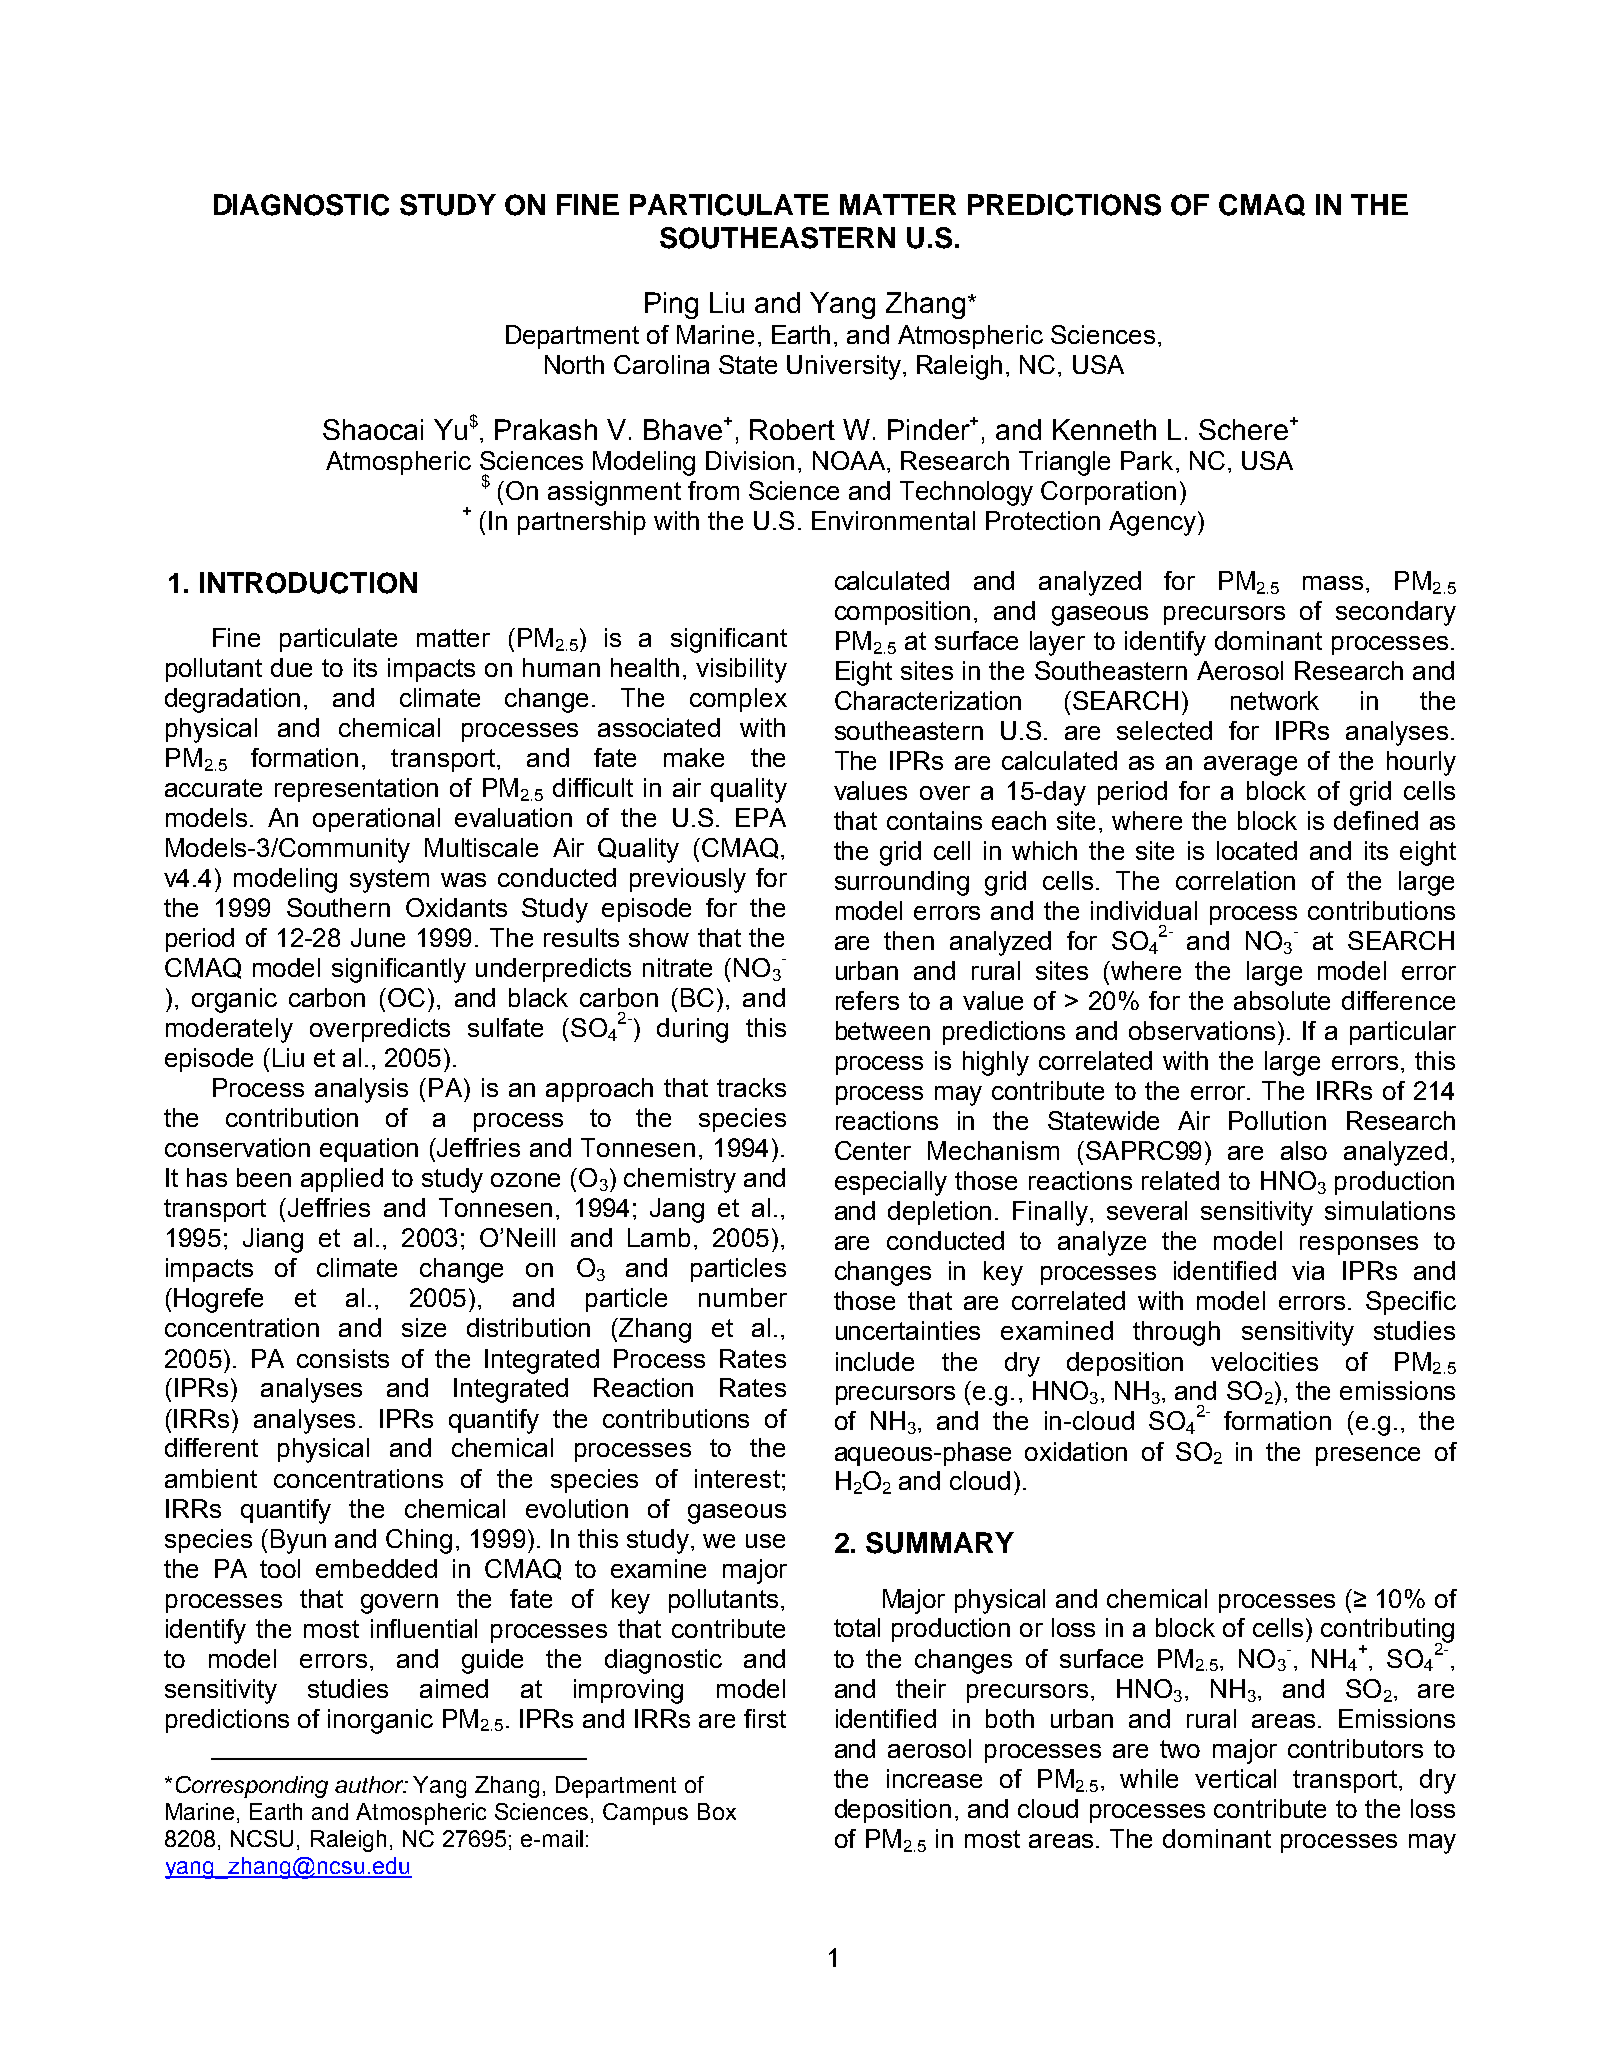 This image has width=1597, height=2067. I want to click on complex, so click(738, 700).
